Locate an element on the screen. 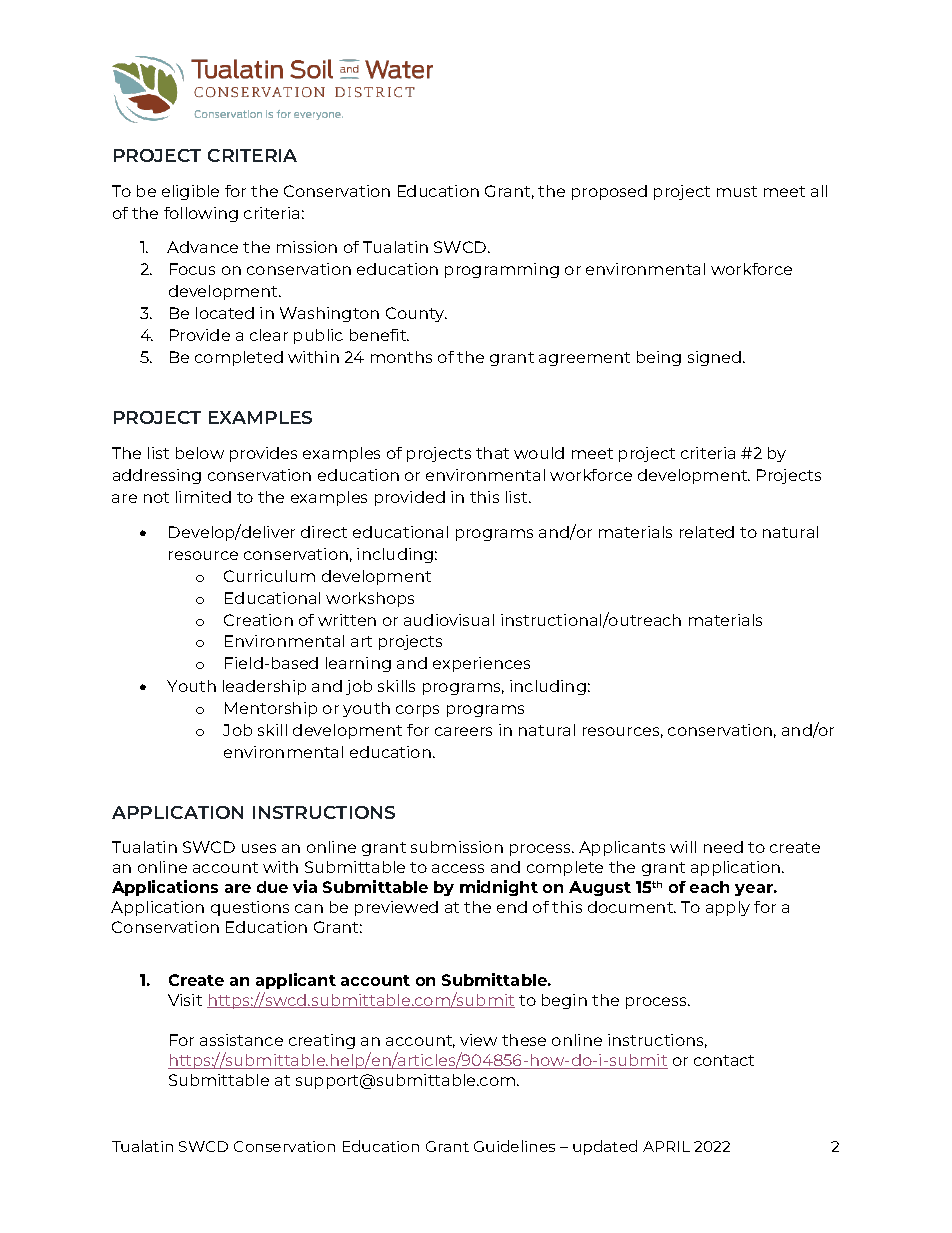 The width and height of the screenshot is (952, 1233). that is located at coordinates (492, 453).
